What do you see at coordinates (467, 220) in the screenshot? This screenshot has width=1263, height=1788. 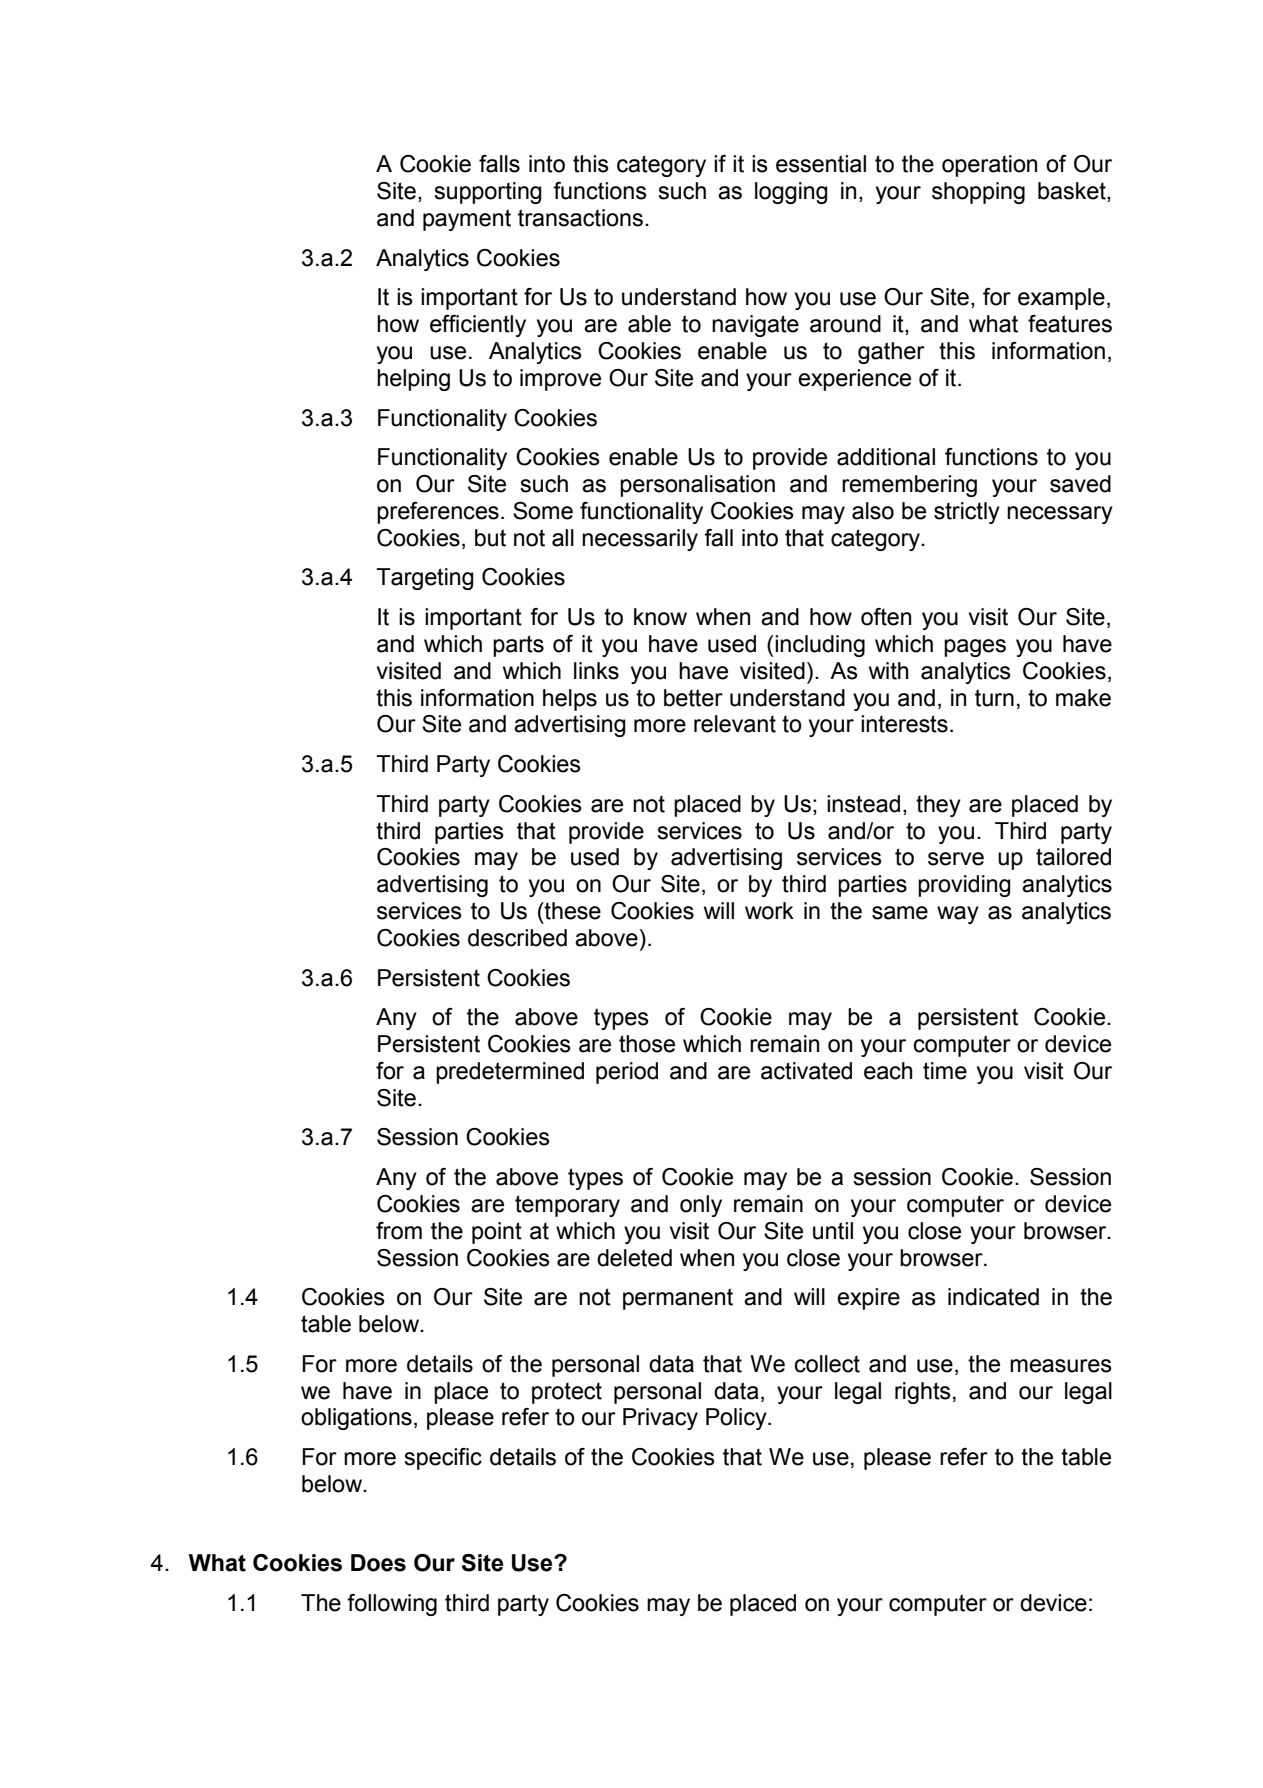 I see `payment` at bounding box center [467, 220].
